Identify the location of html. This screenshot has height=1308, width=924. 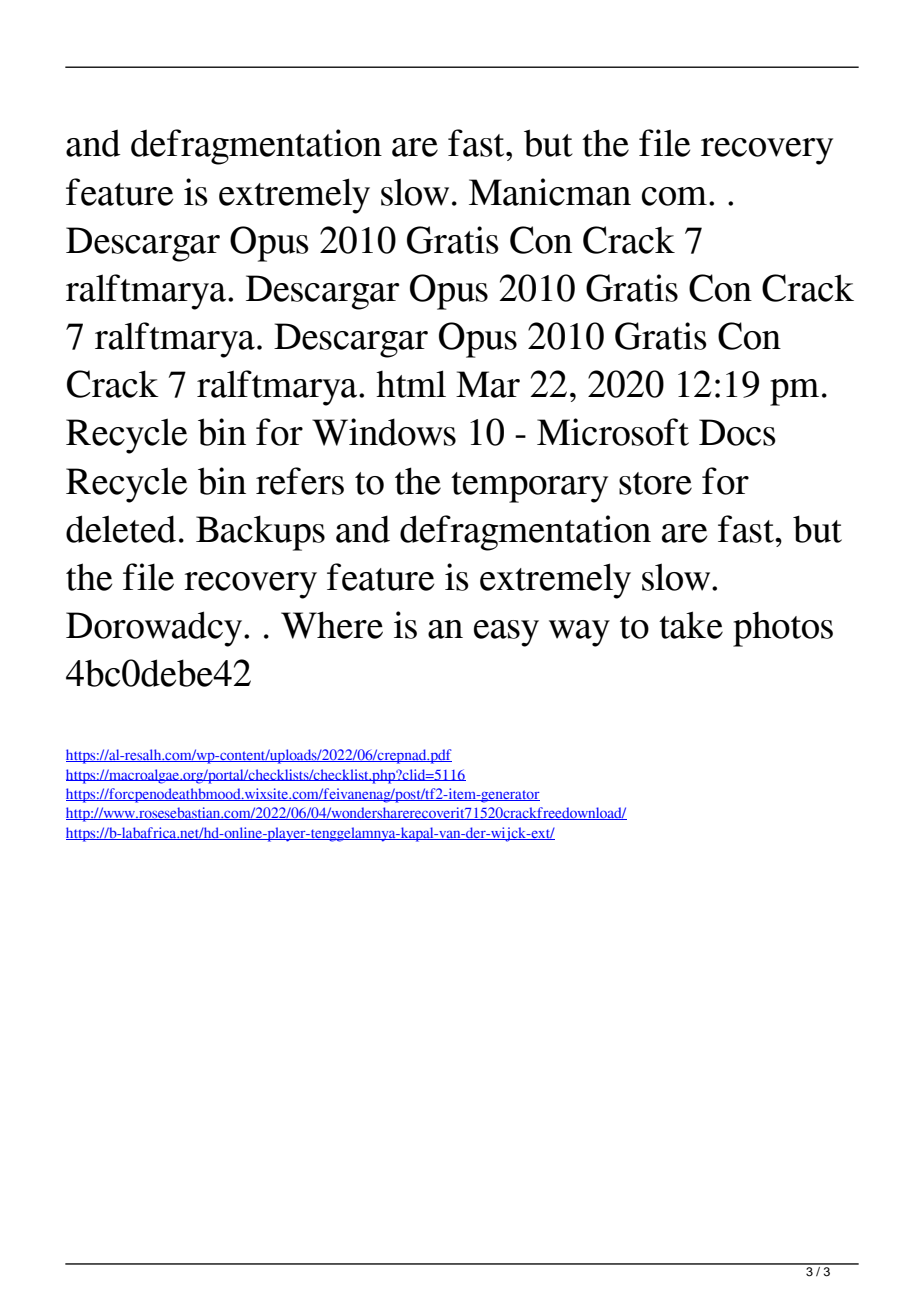
(411, 384).
